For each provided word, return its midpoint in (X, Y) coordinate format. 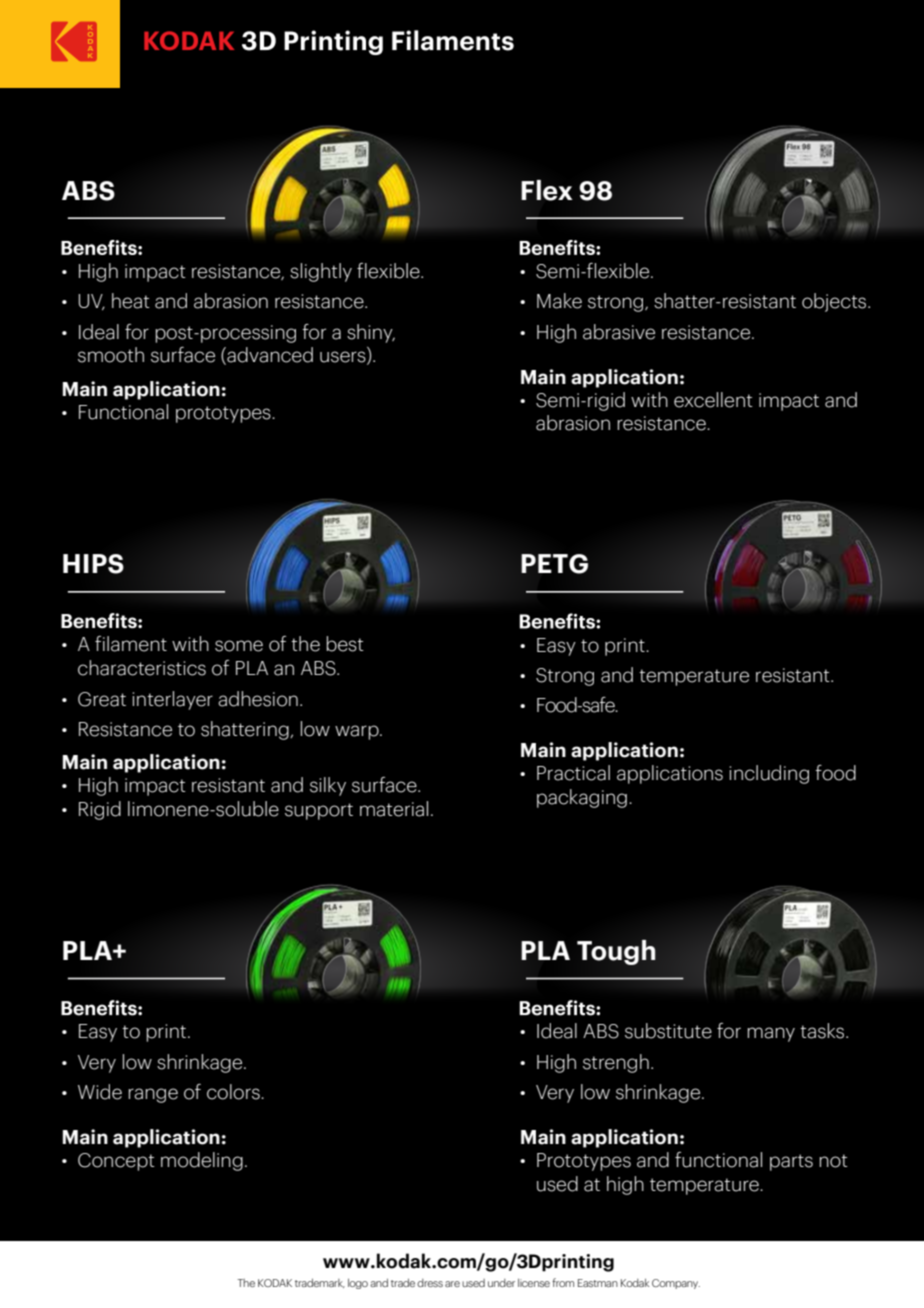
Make (559, 301)
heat (131, 301)
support (319, 811)
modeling (202, 1161)
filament (131, 644)
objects (835, 302)
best (345, 644)
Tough (616, 952)
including (769, 774)
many (771, 1034)
